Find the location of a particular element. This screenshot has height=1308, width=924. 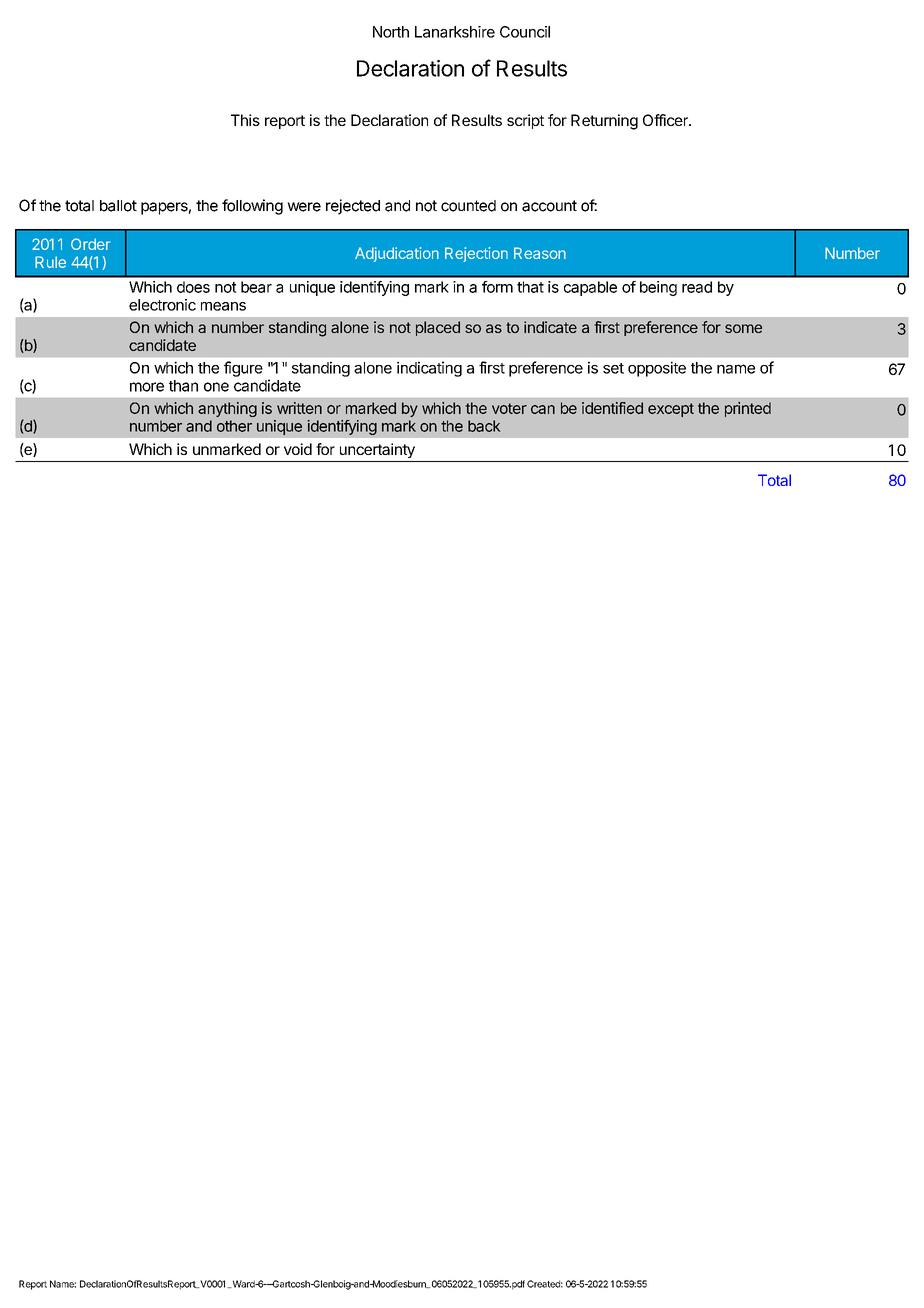

Council is located at coordinates (525, 32).
